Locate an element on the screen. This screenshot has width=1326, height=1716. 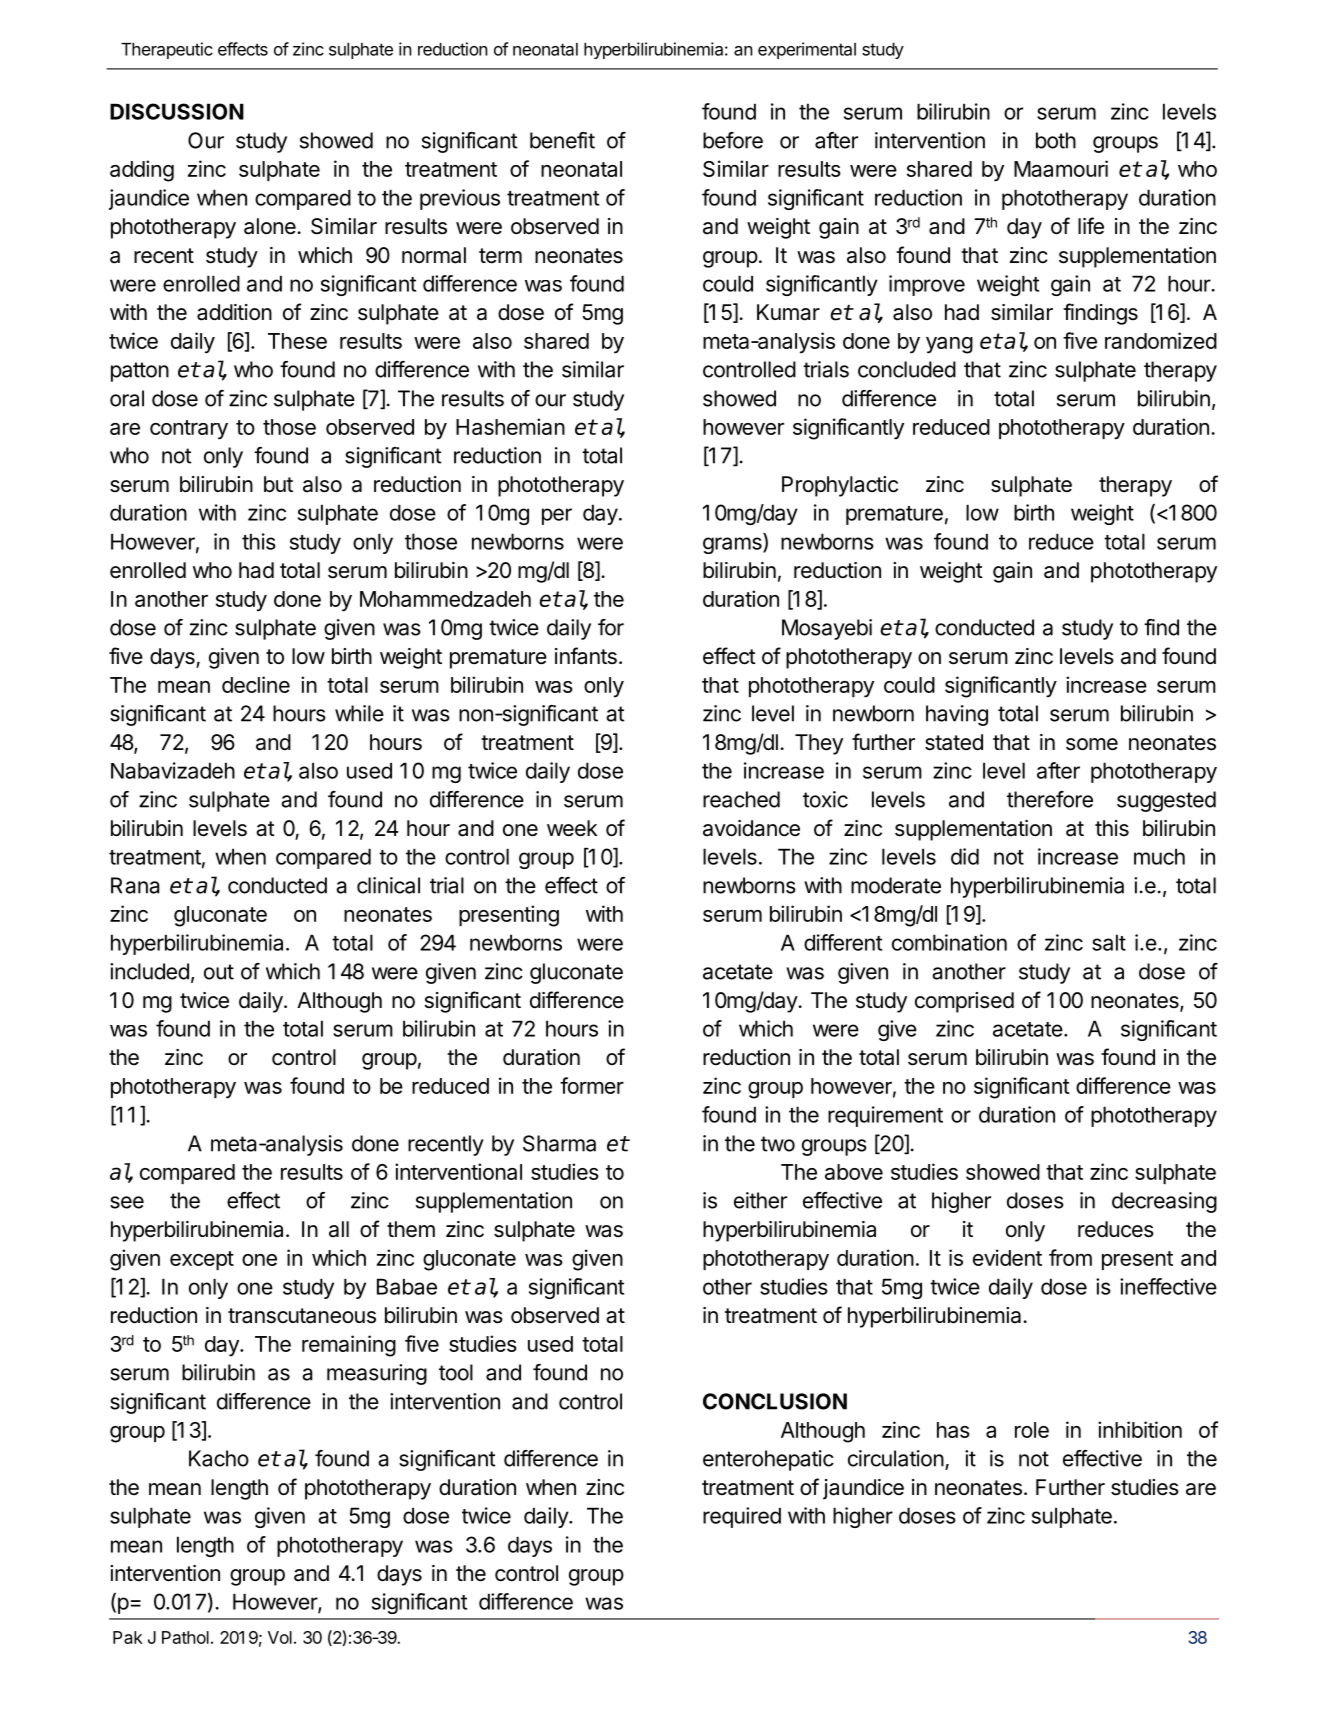
out is located at coordinates (219, 972).
